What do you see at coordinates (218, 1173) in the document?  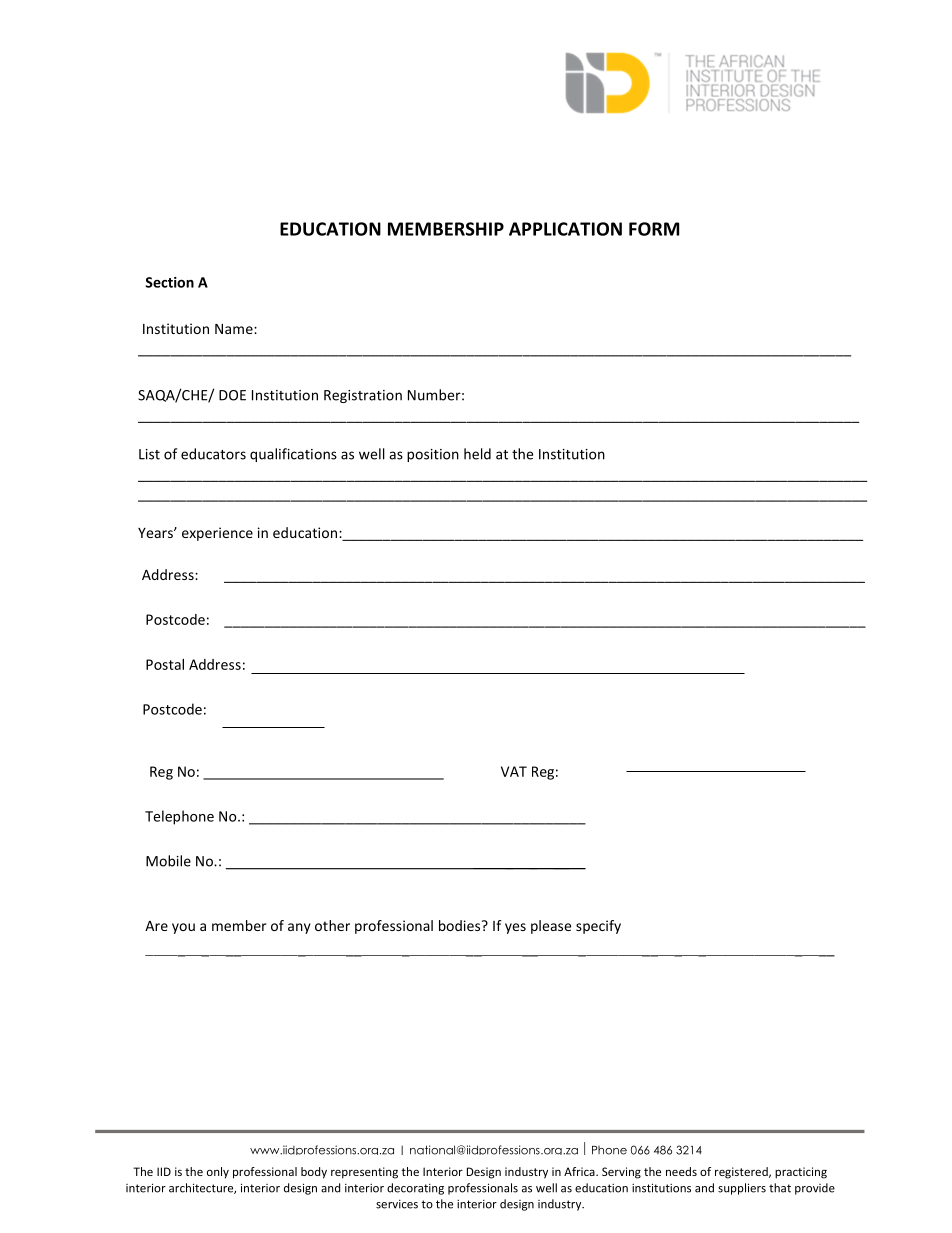 I see `only` at bounding box center [218, 1173].
